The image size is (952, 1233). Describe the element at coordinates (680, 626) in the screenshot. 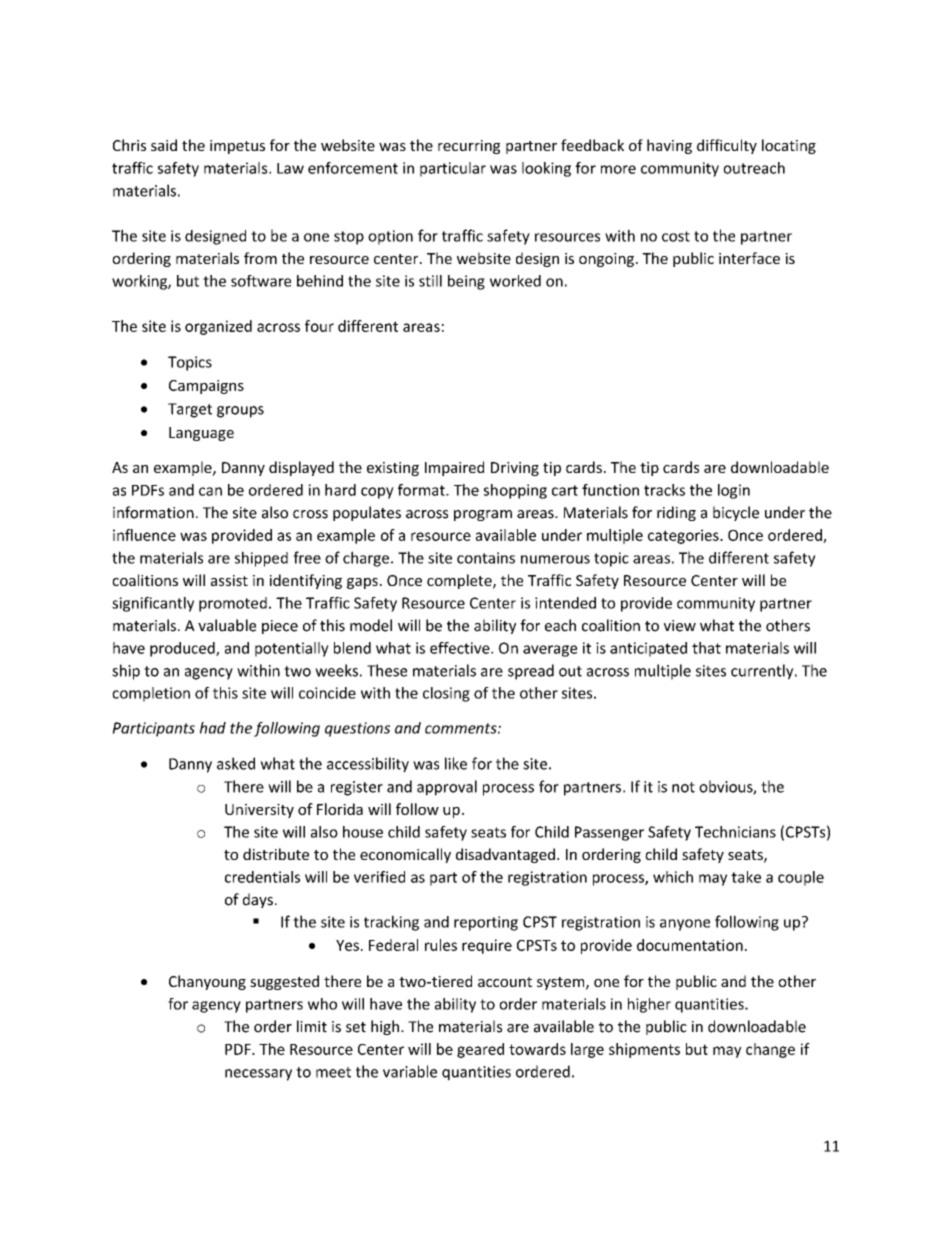

I see `view` at that location.
